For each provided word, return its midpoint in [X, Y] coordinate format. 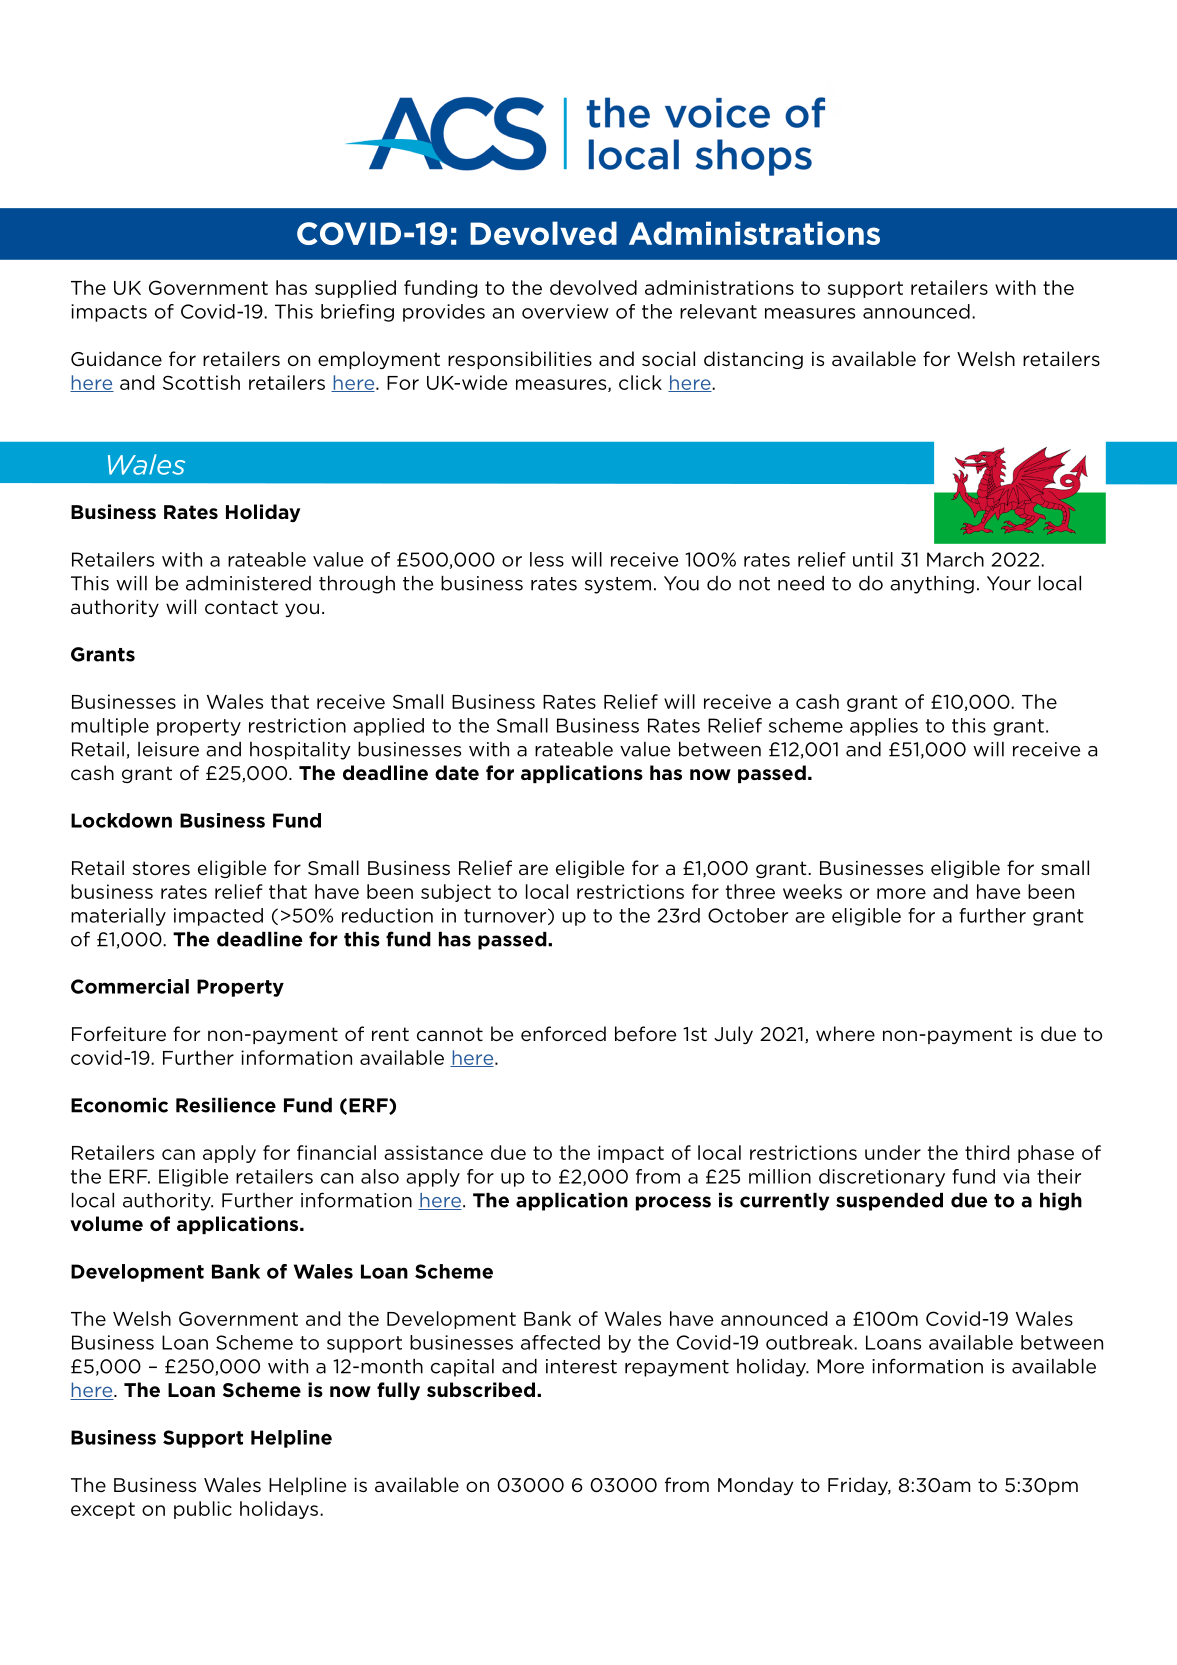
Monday [755, 1486]
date [457, 772]
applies [884, 727]
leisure [168, 749]
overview [565, 311]
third [987, 1152]
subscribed [482, 1390]
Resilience [226, 1105]
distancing [753, 360]
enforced [563, 1034]
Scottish [201, 382]
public [203, 1510]
